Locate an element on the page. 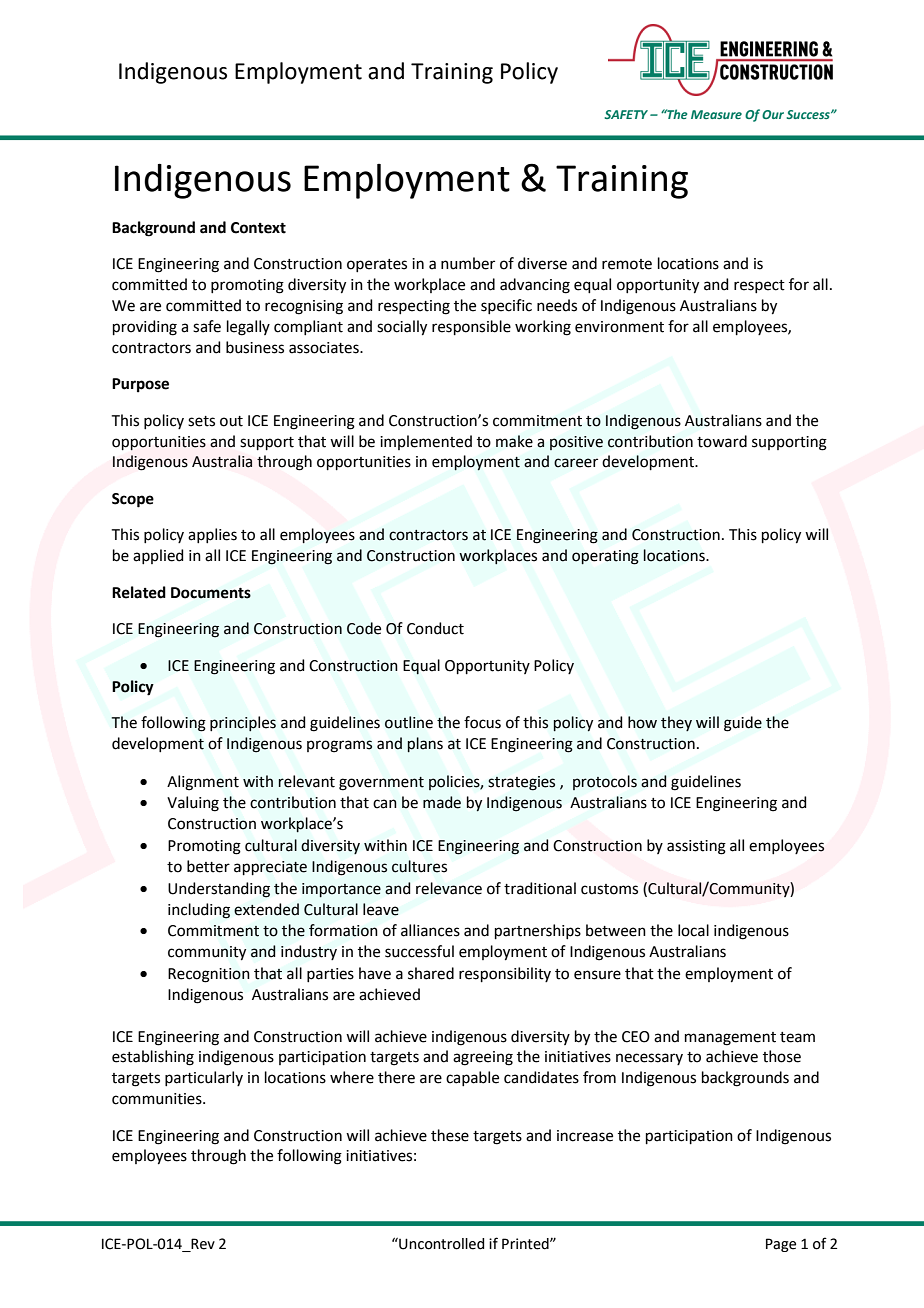 This image has width=924, height=1308. Printed is located at coordinates (526, 1244).
